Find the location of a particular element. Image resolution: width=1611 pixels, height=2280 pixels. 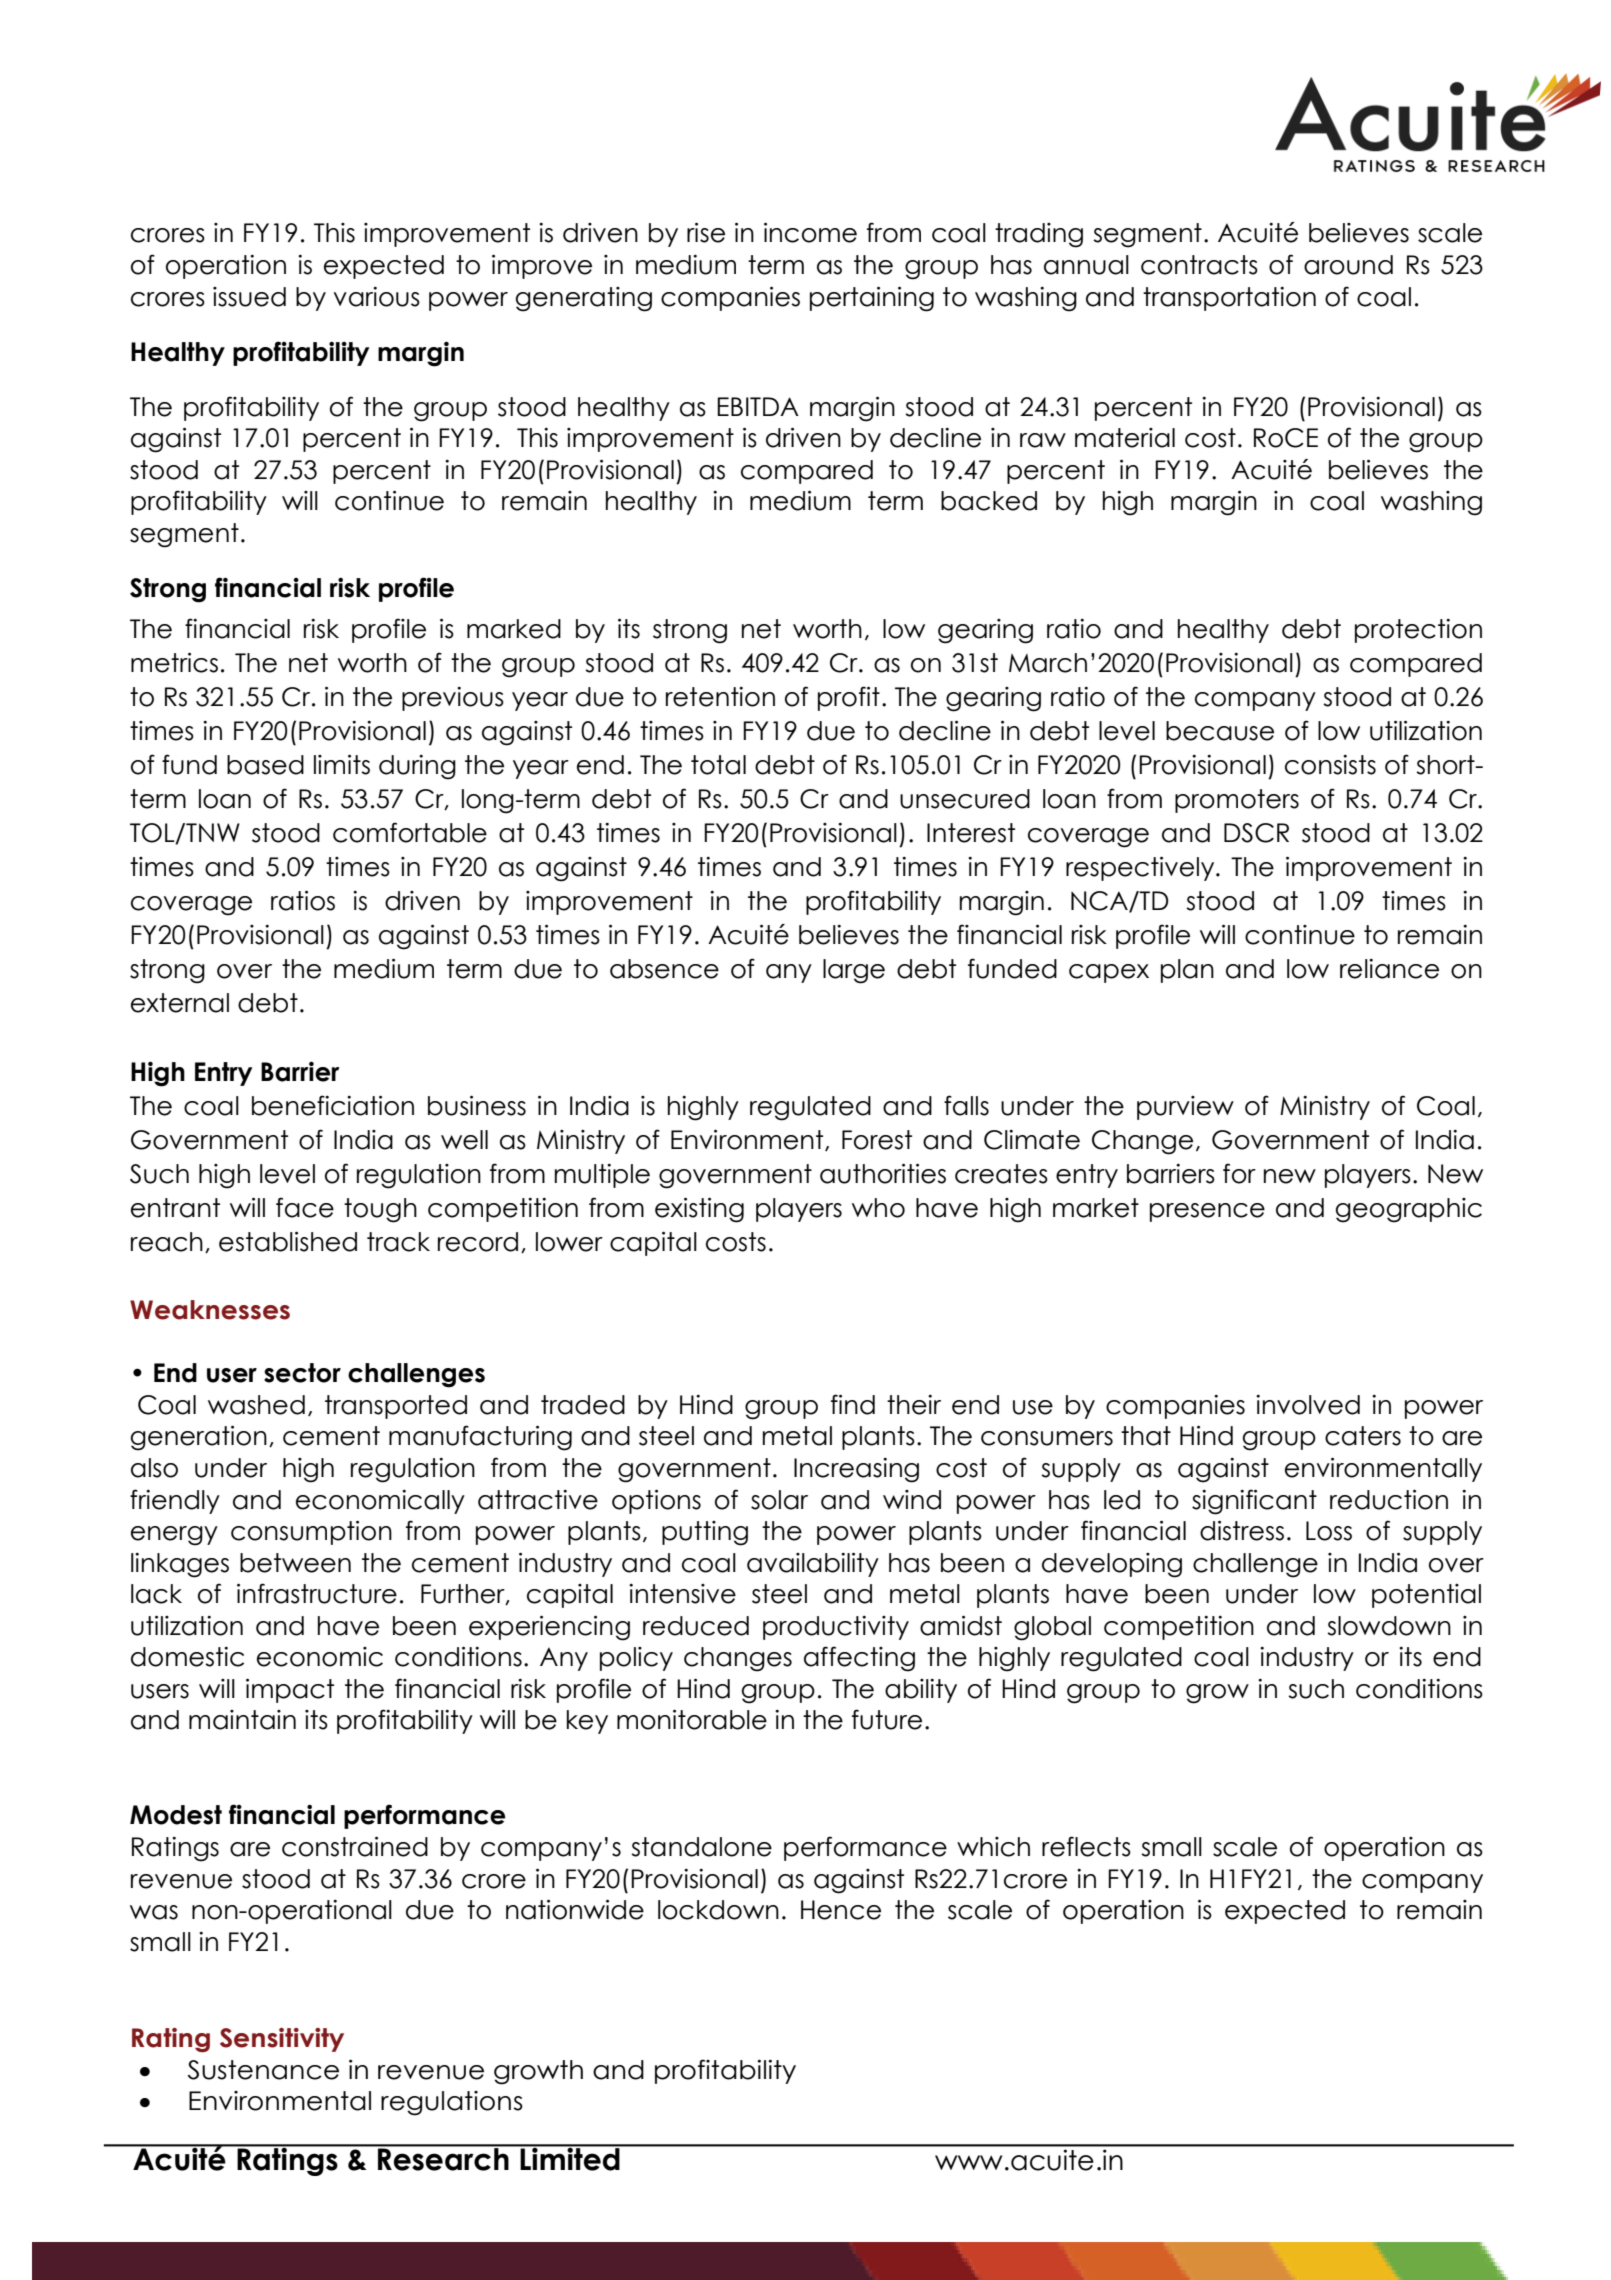

income is located at coordinates (810, 232).
